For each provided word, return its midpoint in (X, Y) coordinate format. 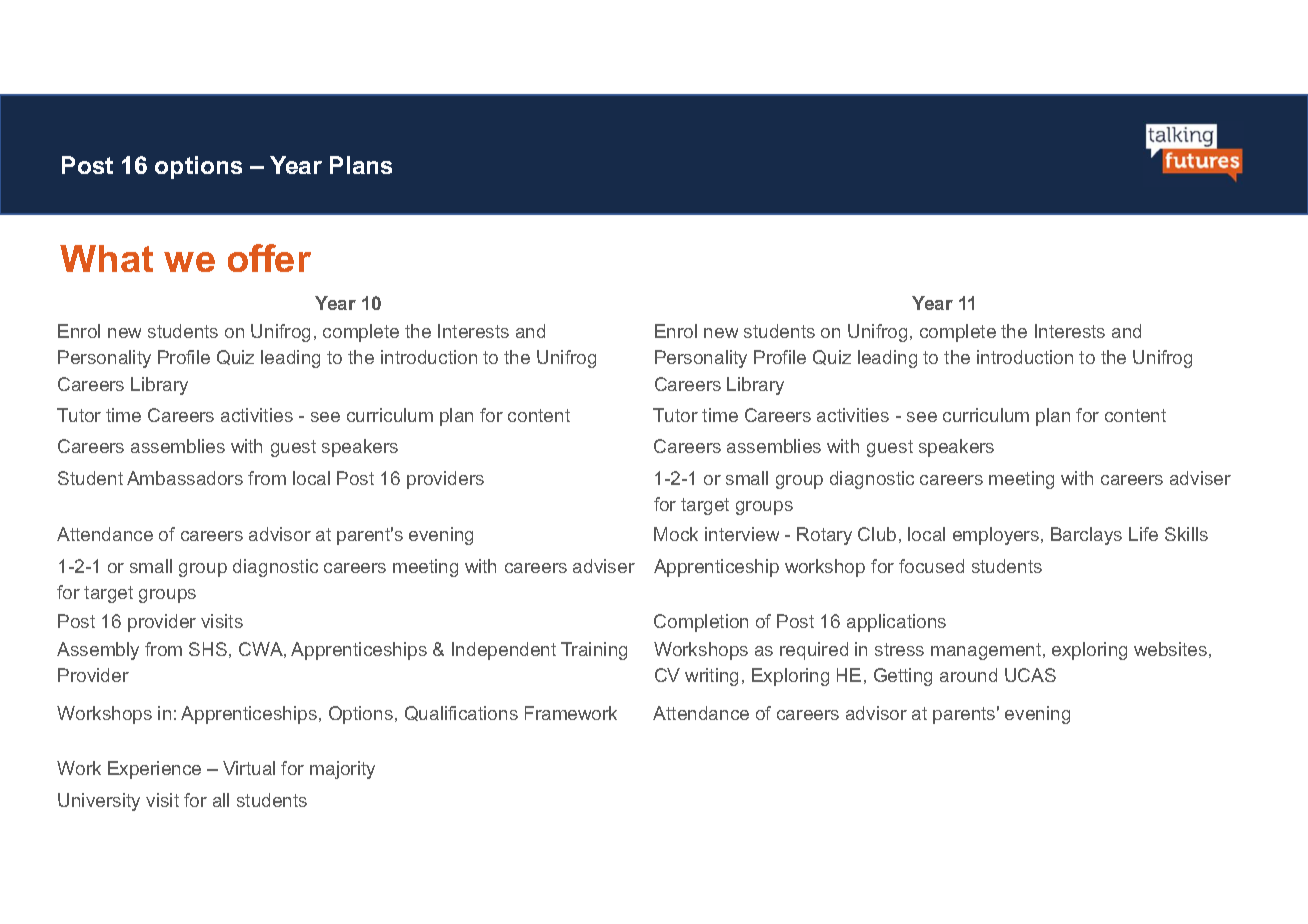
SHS (208, 649)
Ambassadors (185, 478)
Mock (676, 534)
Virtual (249, 768)
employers (997, 536)
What (106, 258)
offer (269, 258)
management (987, 651)
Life (1143, 534)
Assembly (98, 651)
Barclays (1086, 536)
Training (594, 651)
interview (742, 534)
